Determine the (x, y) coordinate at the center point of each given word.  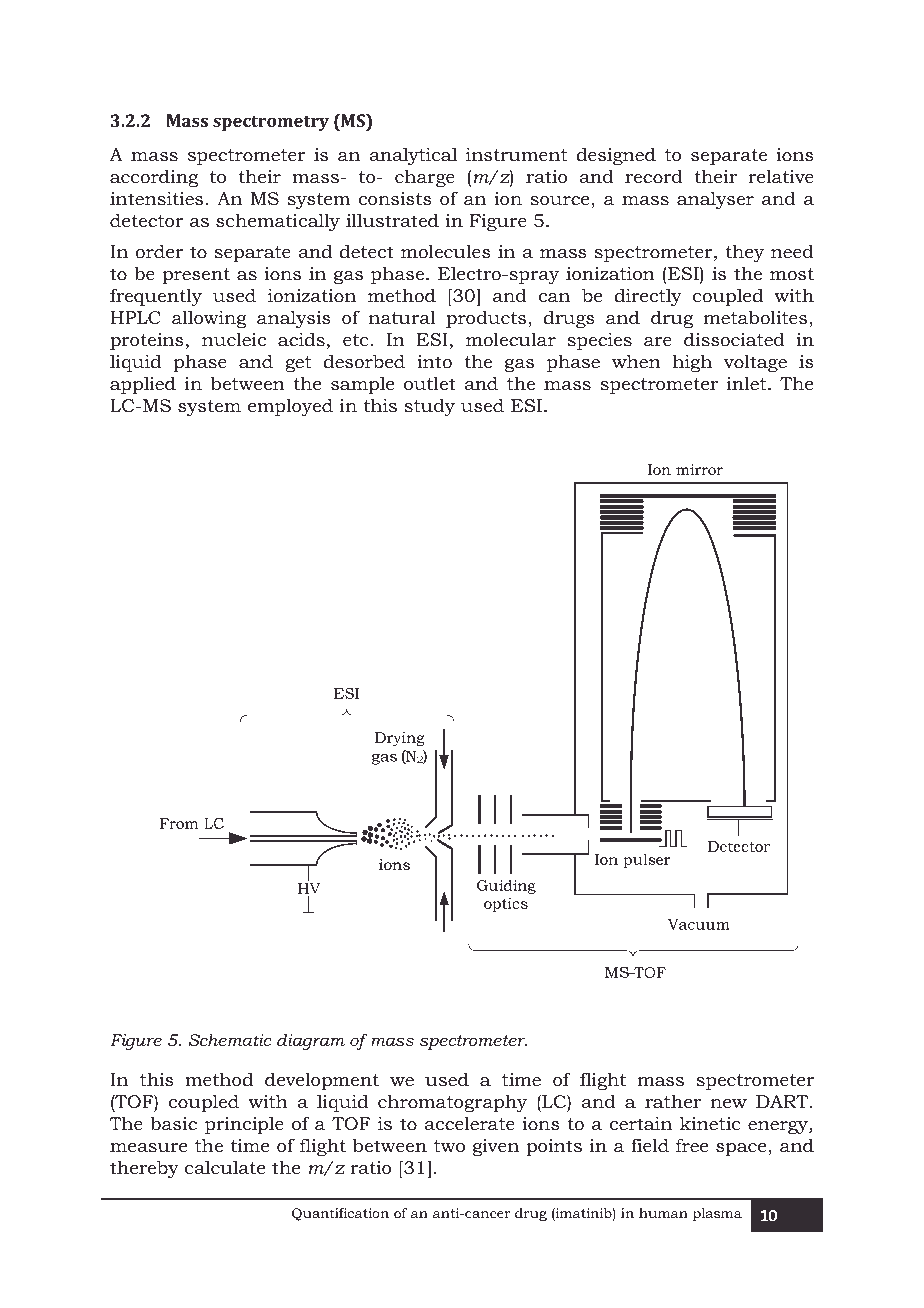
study (430, 407)
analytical (413, 156)
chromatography (452, 1103)
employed (290, 407)
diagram (311, 1041)
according (154, 178)
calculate (225, 1167)
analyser (715, 200)
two (449, 1146)
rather (673, 1101)
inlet (748, 383)
